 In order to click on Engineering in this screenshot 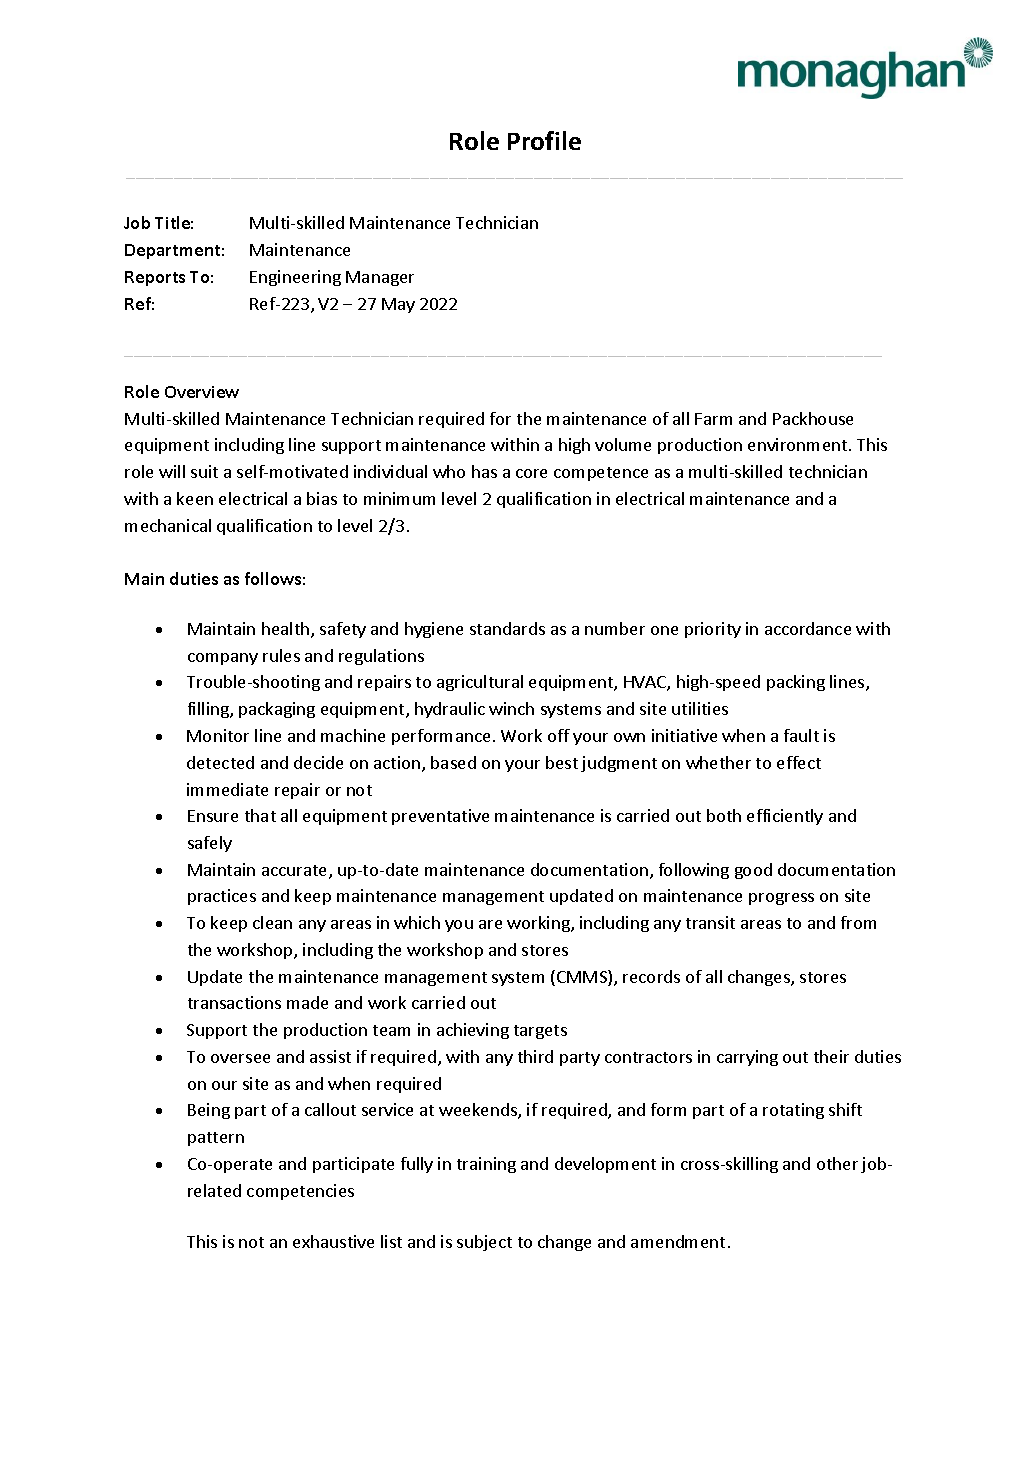, I will do `click(295, 278)`.
